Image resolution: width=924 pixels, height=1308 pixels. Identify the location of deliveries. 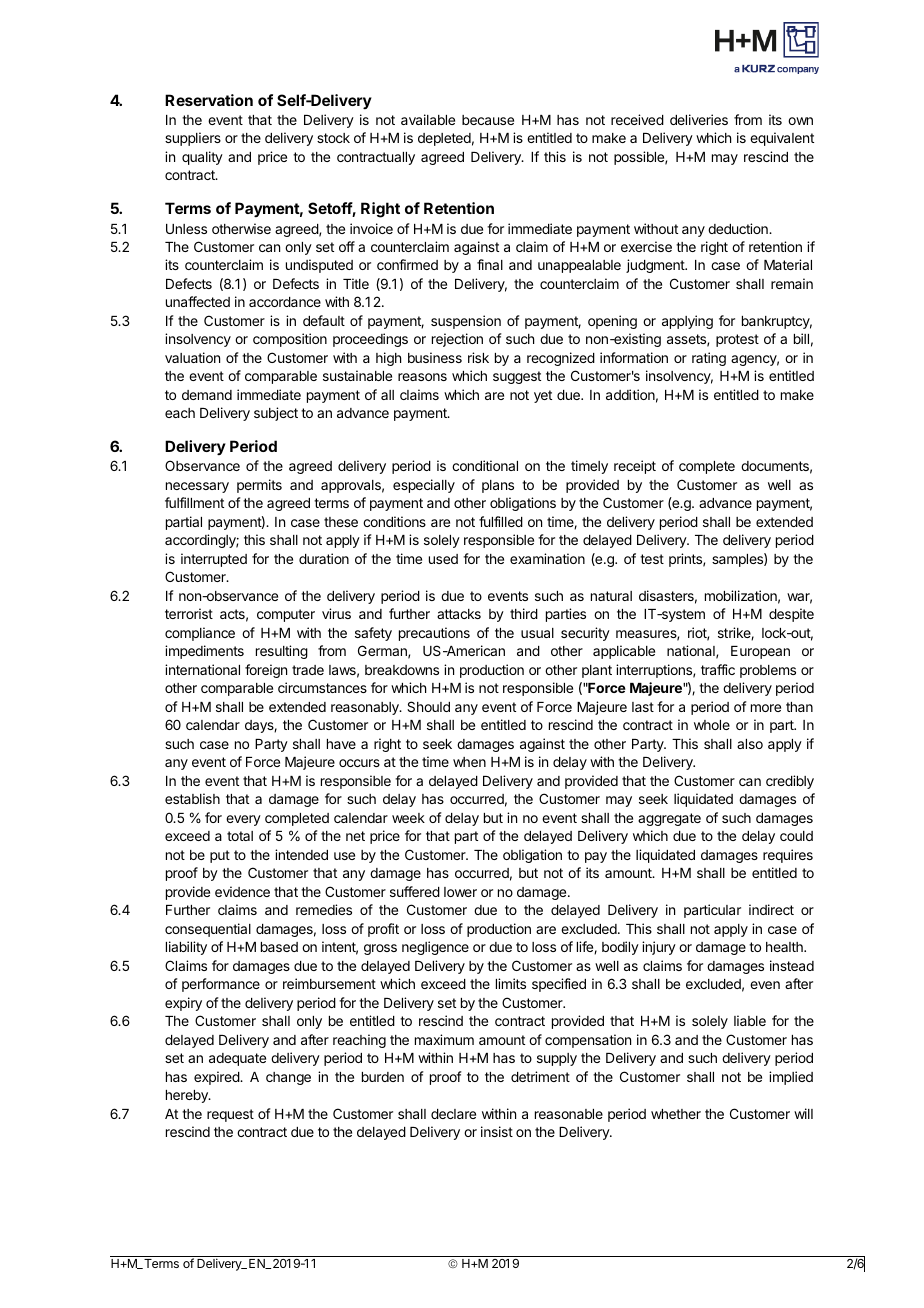
(699, 119).
